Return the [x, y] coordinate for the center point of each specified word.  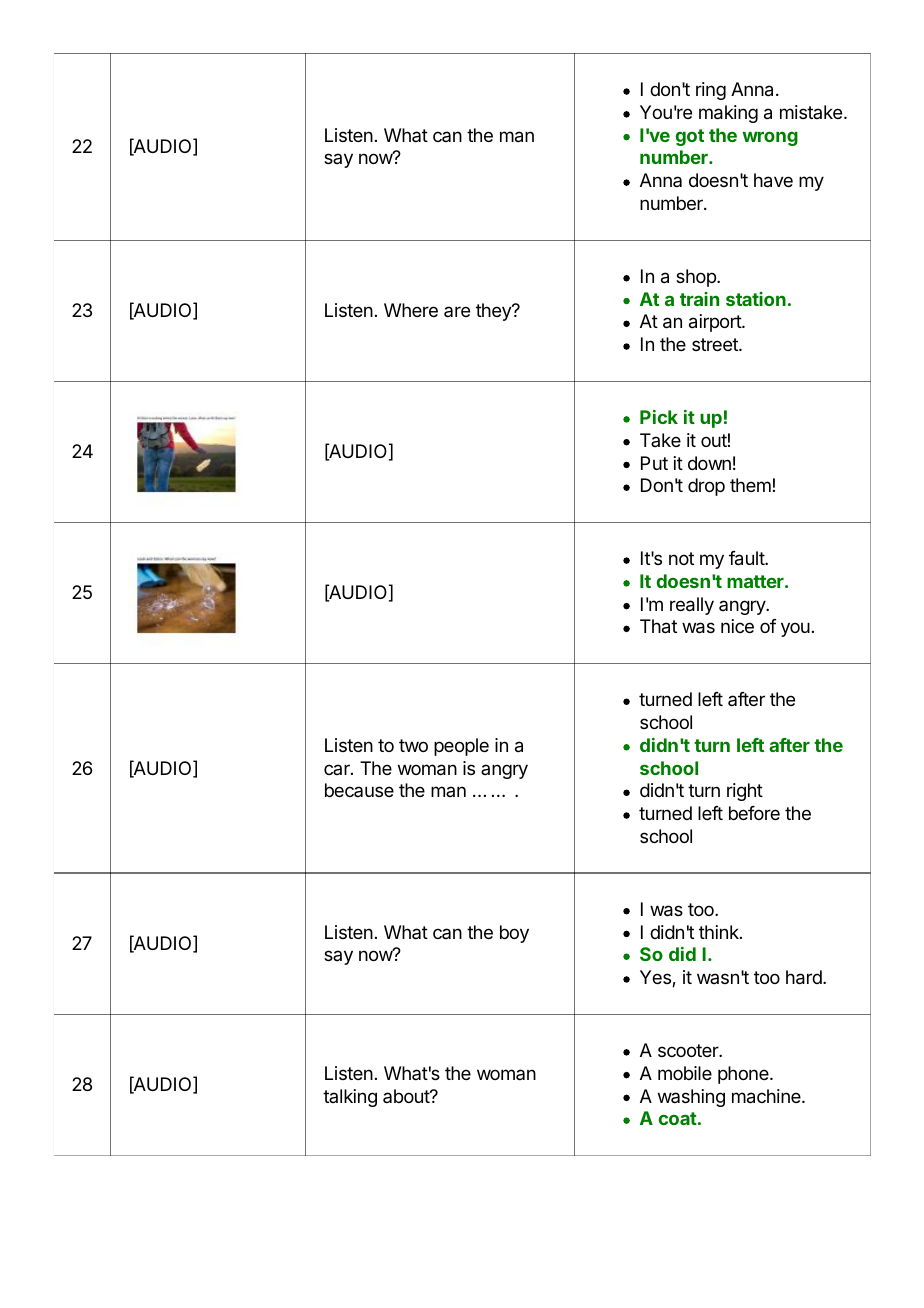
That [658, 626]
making [728, 114]
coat [678, 1118]
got [690, 137]
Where [411, 310]
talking [350, 1098]
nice [737, 626]
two [413, 745]
